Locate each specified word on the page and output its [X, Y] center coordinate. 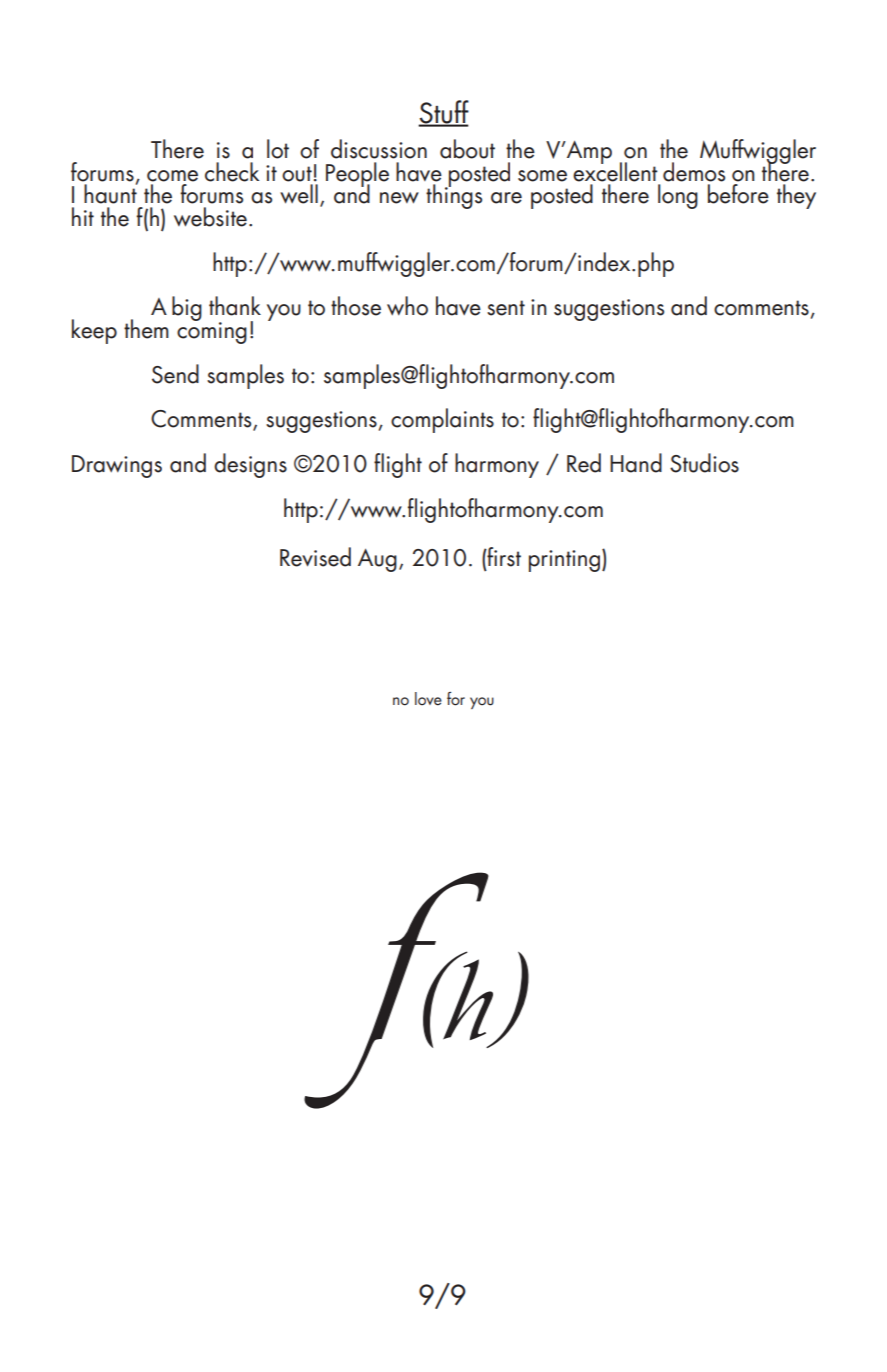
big [187, 308]
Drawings [117, 466]
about [467, 149]
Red [584, 463]
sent [506, 308]
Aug [377, 560]
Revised [315, 557]
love [428, 699]
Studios [704, 463]
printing [564, 561]
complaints [442, 420]
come [172, 176]
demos [694, 172]
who [407, 306]
